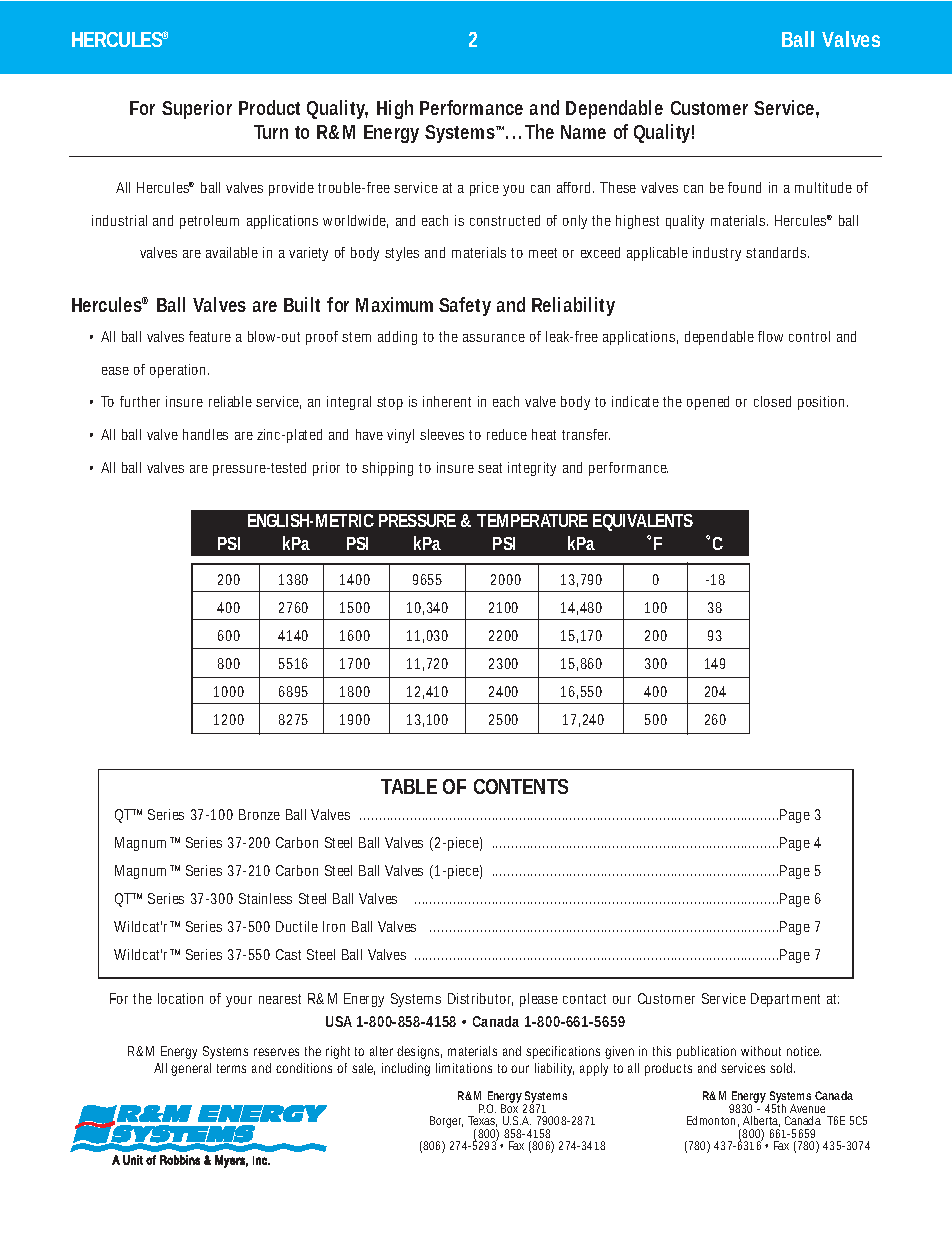 The image size is (952, 1235). I want to click on general, so click(191, 1069).
